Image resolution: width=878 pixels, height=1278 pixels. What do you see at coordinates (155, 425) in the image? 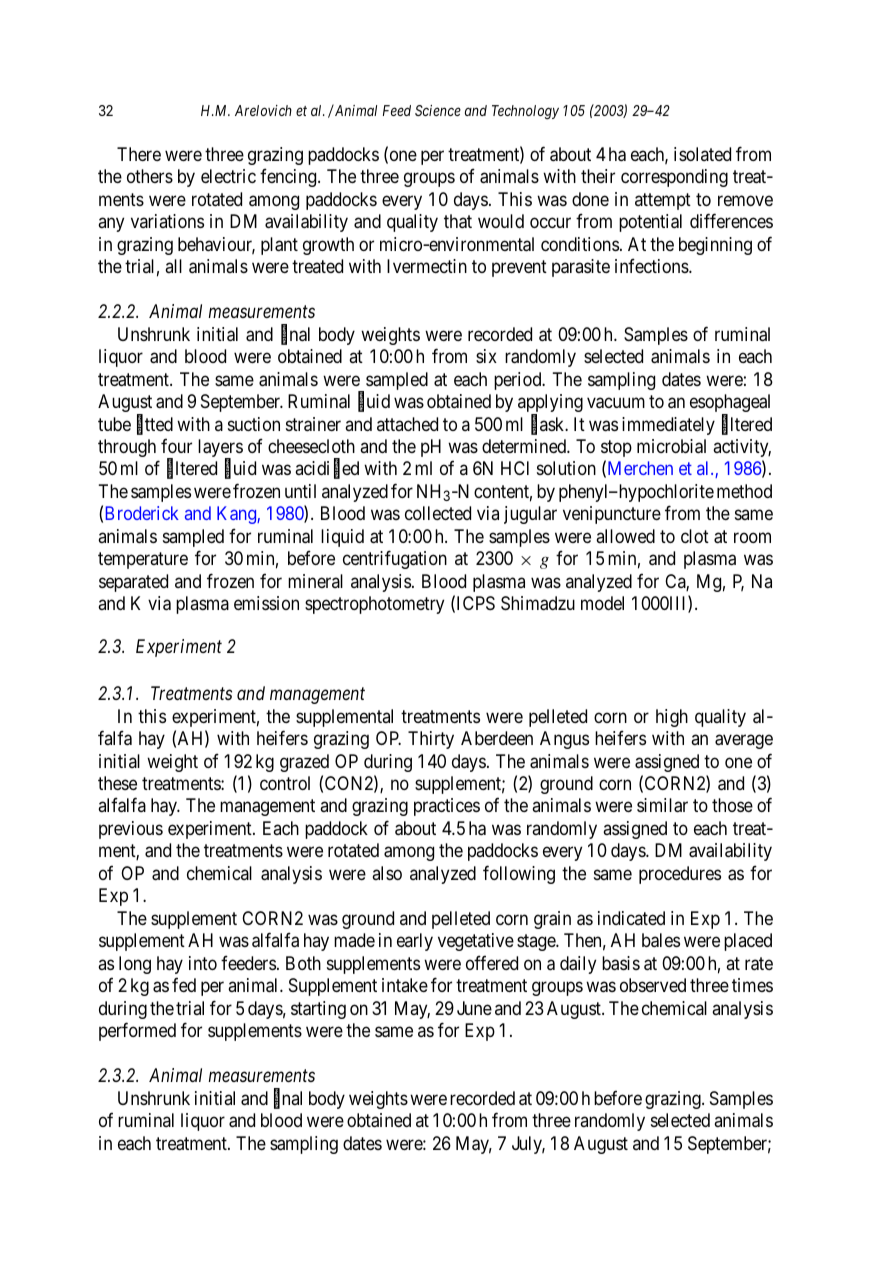
I see `fitted` at bounding box center [155, 425].
